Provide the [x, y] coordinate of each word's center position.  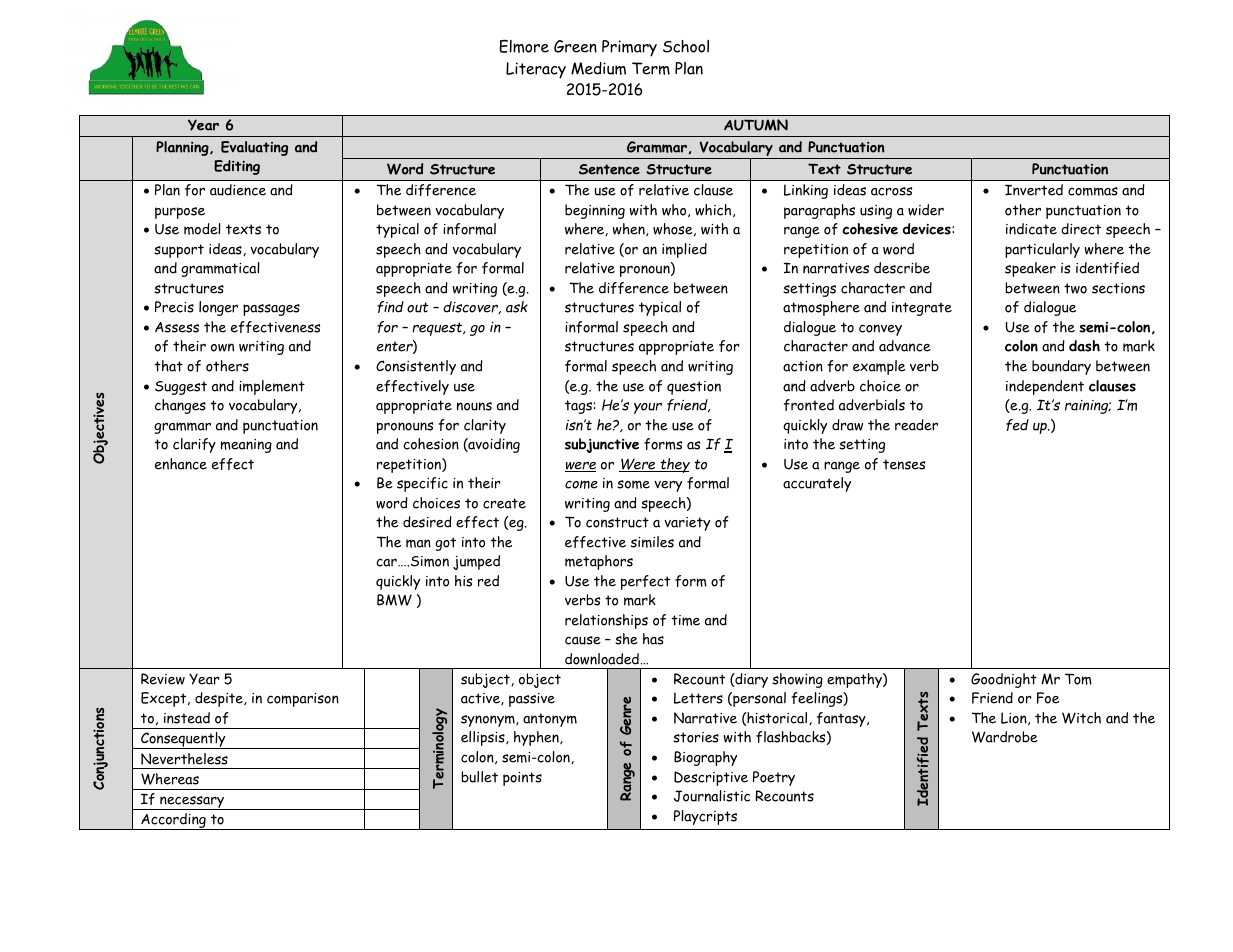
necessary [192, 803]
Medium [598, 68]
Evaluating [254, 148]
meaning [246, 446]
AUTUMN [756, 125]
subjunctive [602, 445]
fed [1017, 425]
